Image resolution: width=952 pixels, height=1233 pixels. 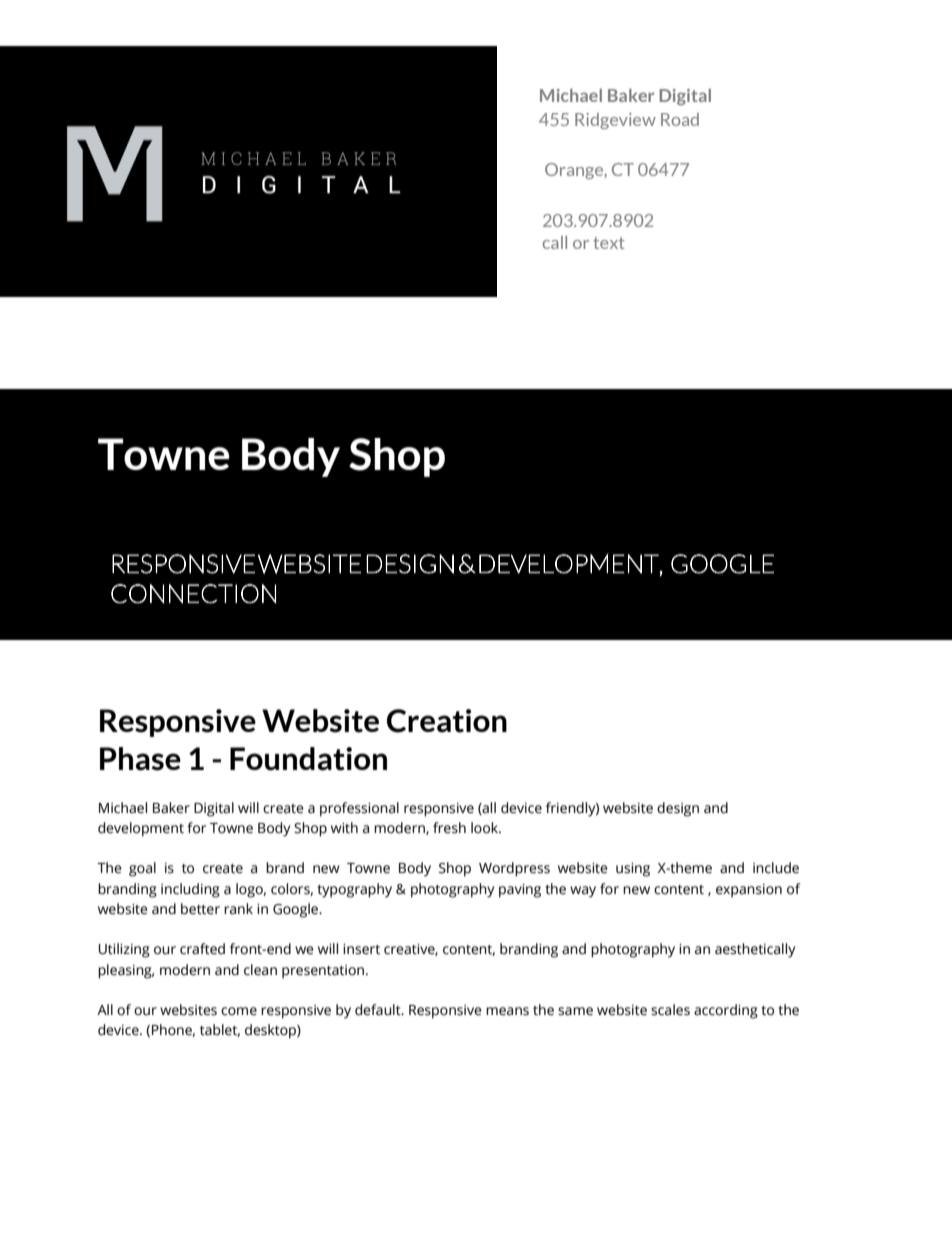 What do you see at coordinates (609, 243) in the screenshot?
I see `text` at bounding box center [609, 243].
